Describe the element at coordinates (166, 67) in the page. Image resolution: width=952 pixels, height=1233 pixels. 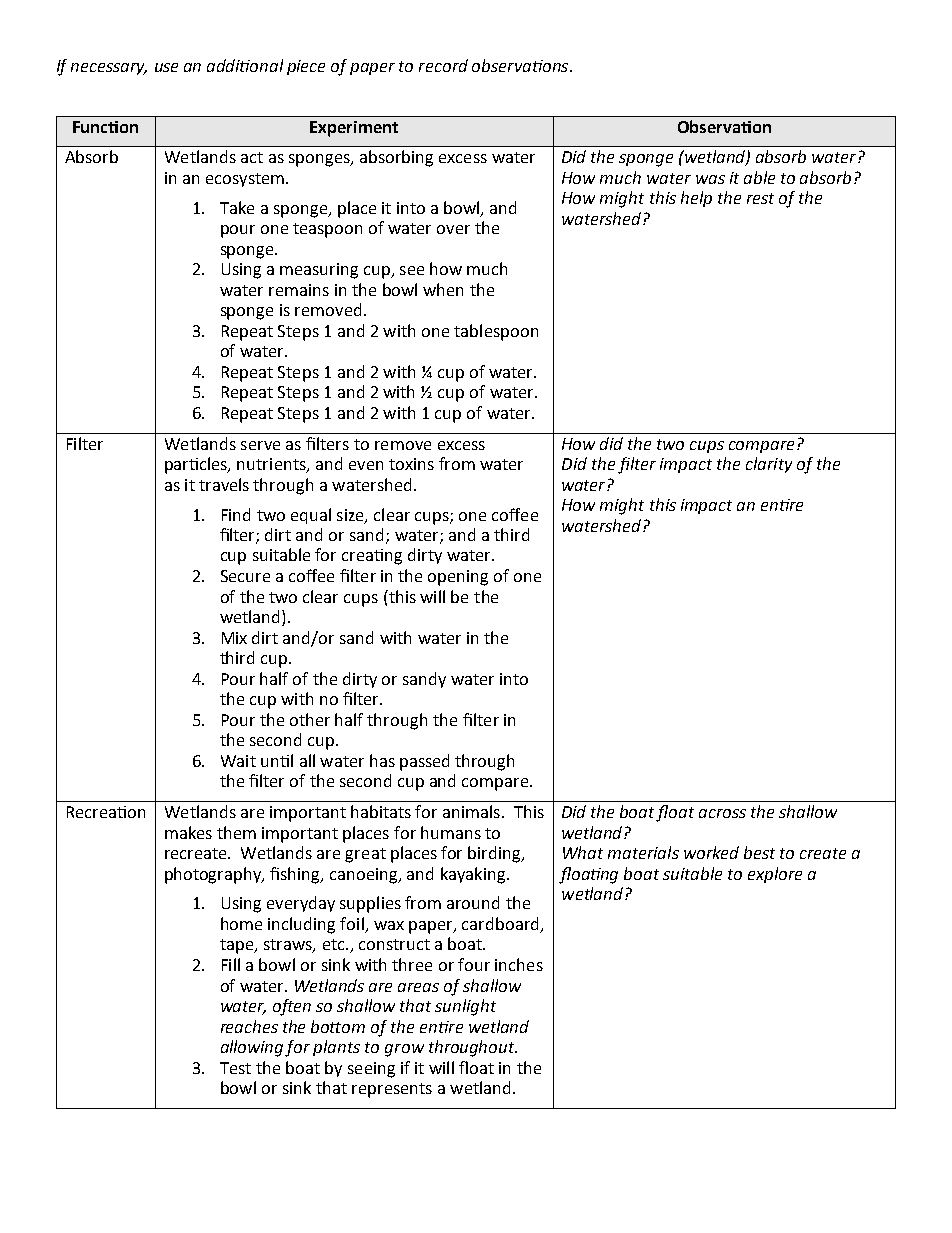
I see `use` at that location.
